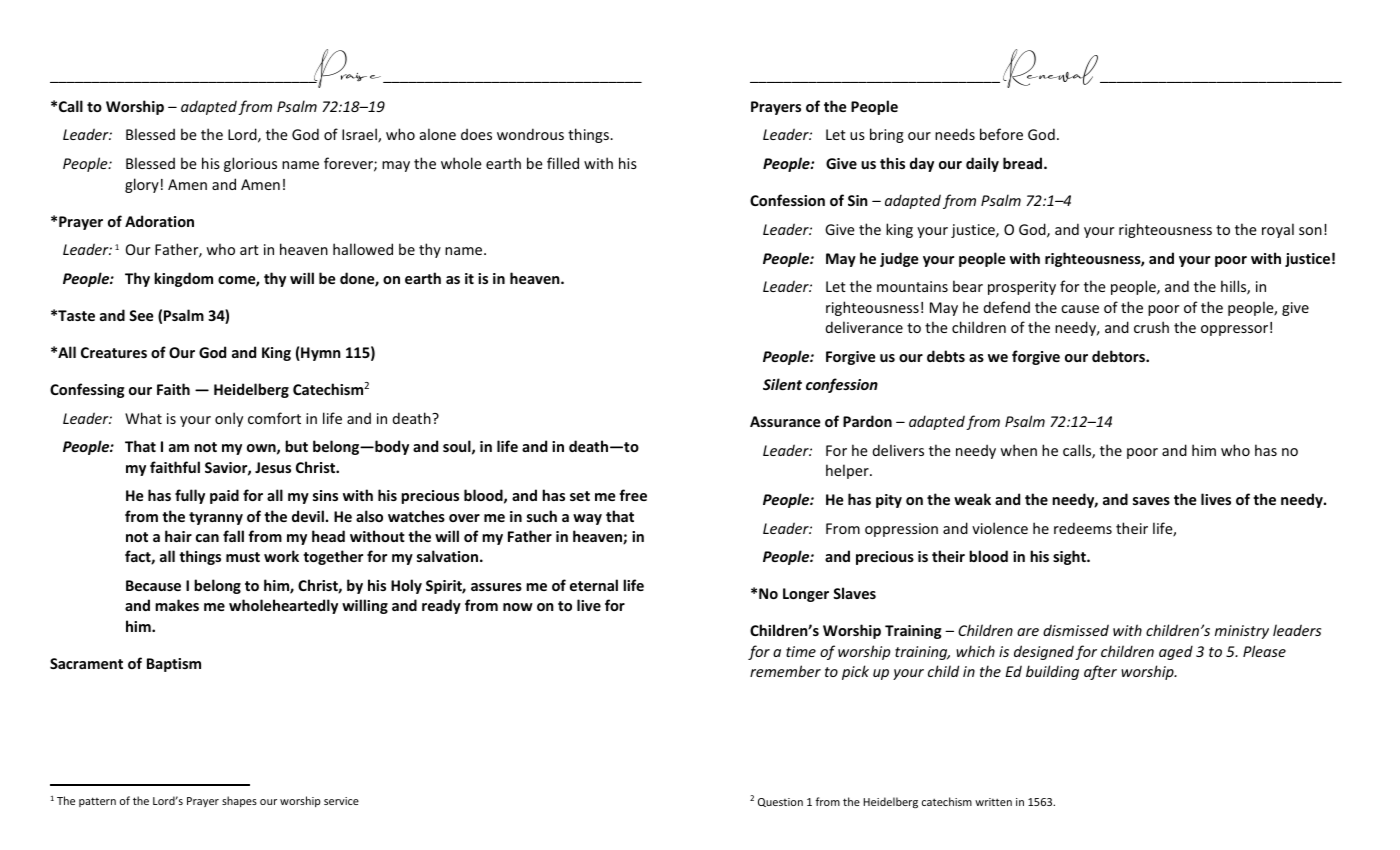 This document has width=1400, height=850. What do you see at coordinates (993, 802) in the document?
I see `written` at bounding box center [993, 802].
